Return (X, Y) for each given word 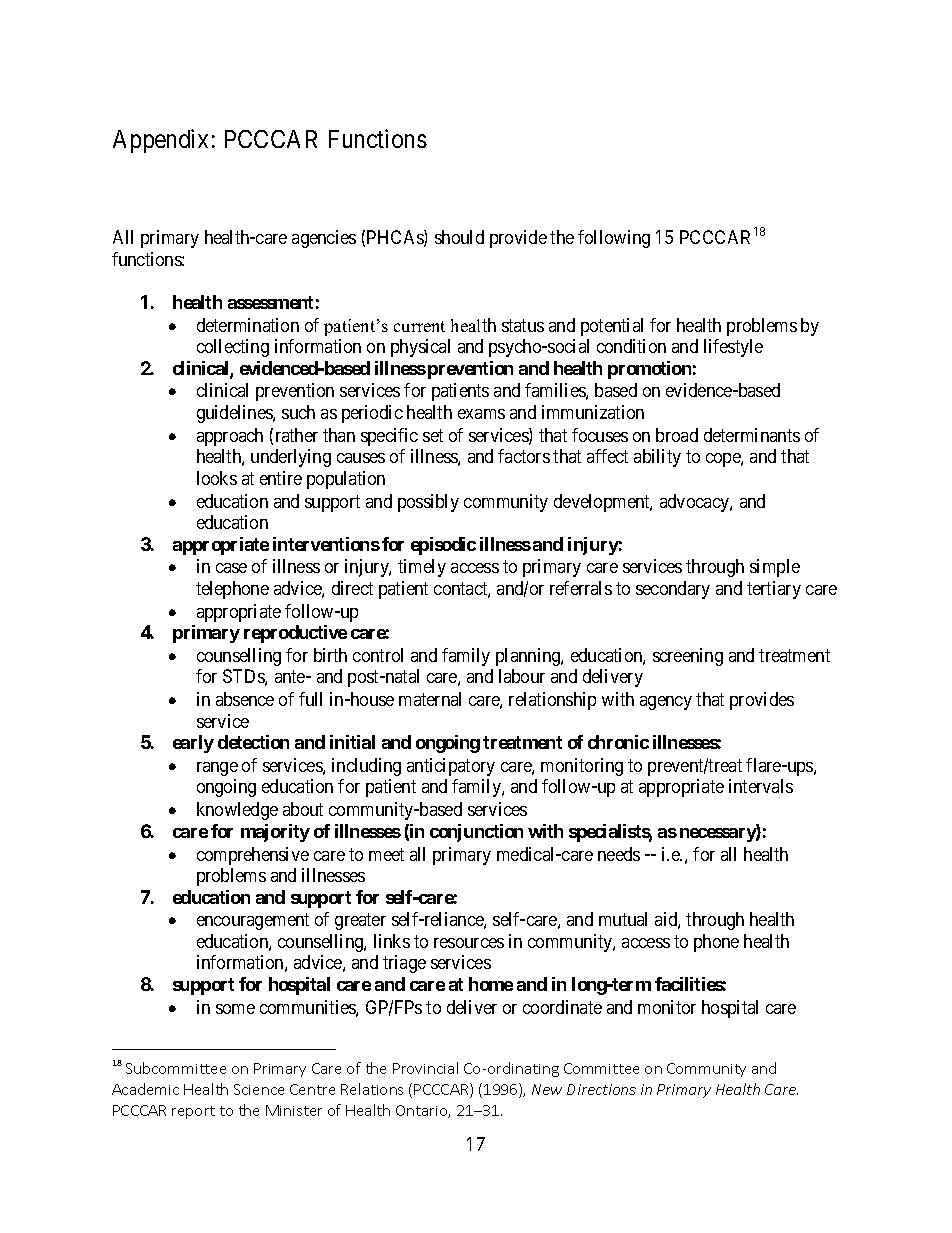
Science (259, 1089)
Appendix (160, 141)
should (459, 237)
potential (612, 327)
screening (688, 657)
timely (422, 568)
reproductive (295, 634)
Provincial (425, 1068)
